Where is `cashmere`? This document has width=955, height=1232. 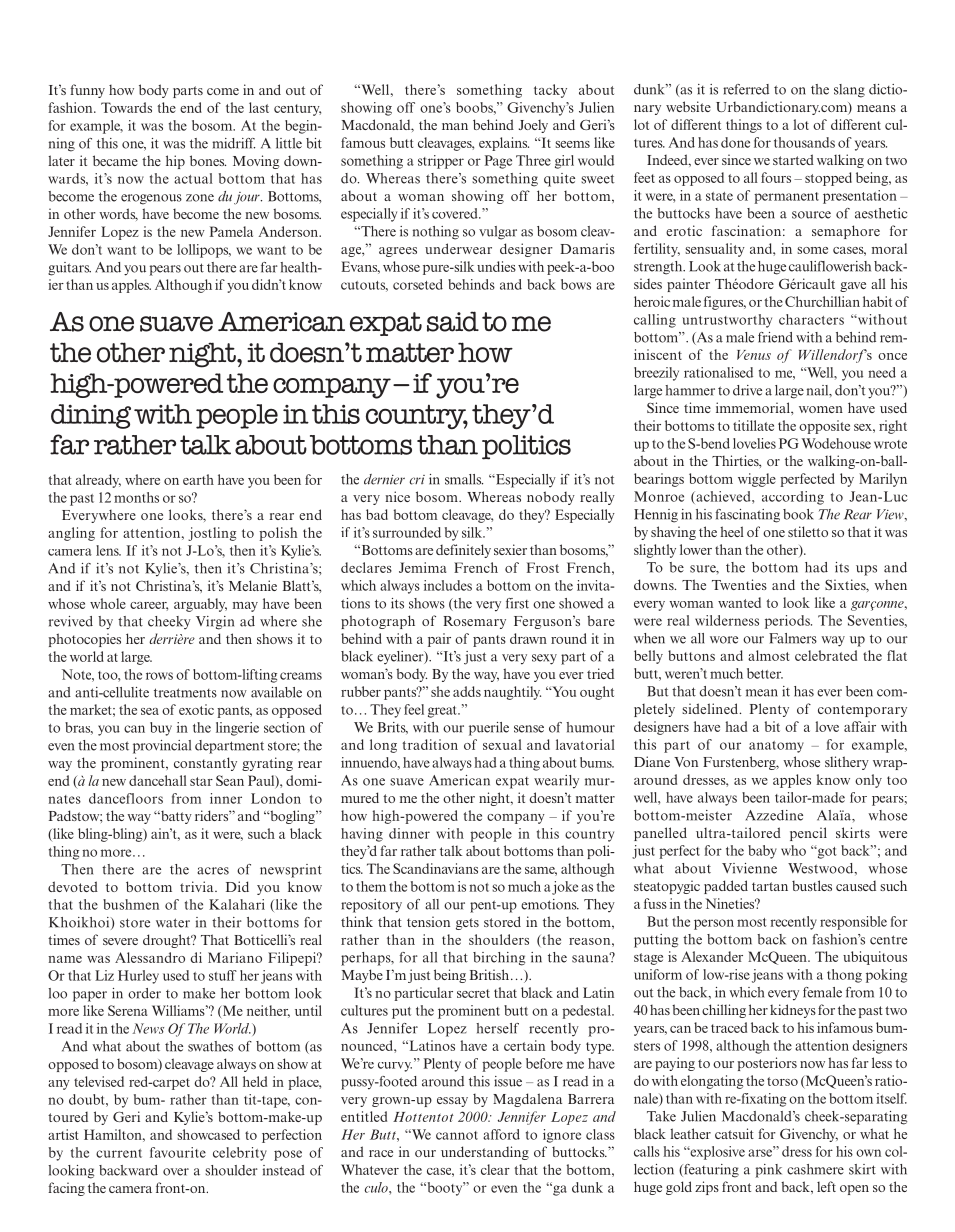
cashmere is located at coordinates (815, 1169).
